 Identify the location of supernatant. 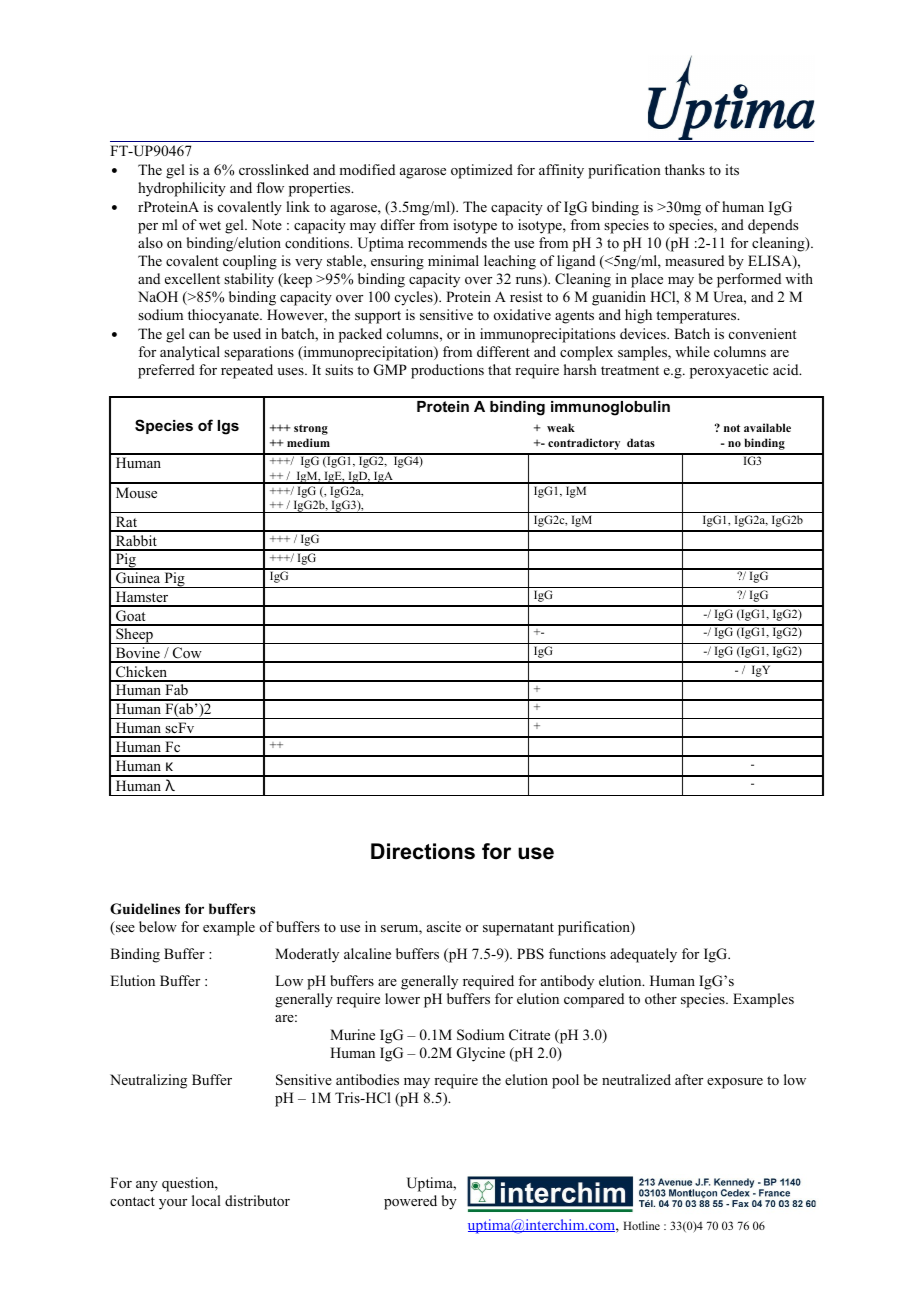
(518, 929).
